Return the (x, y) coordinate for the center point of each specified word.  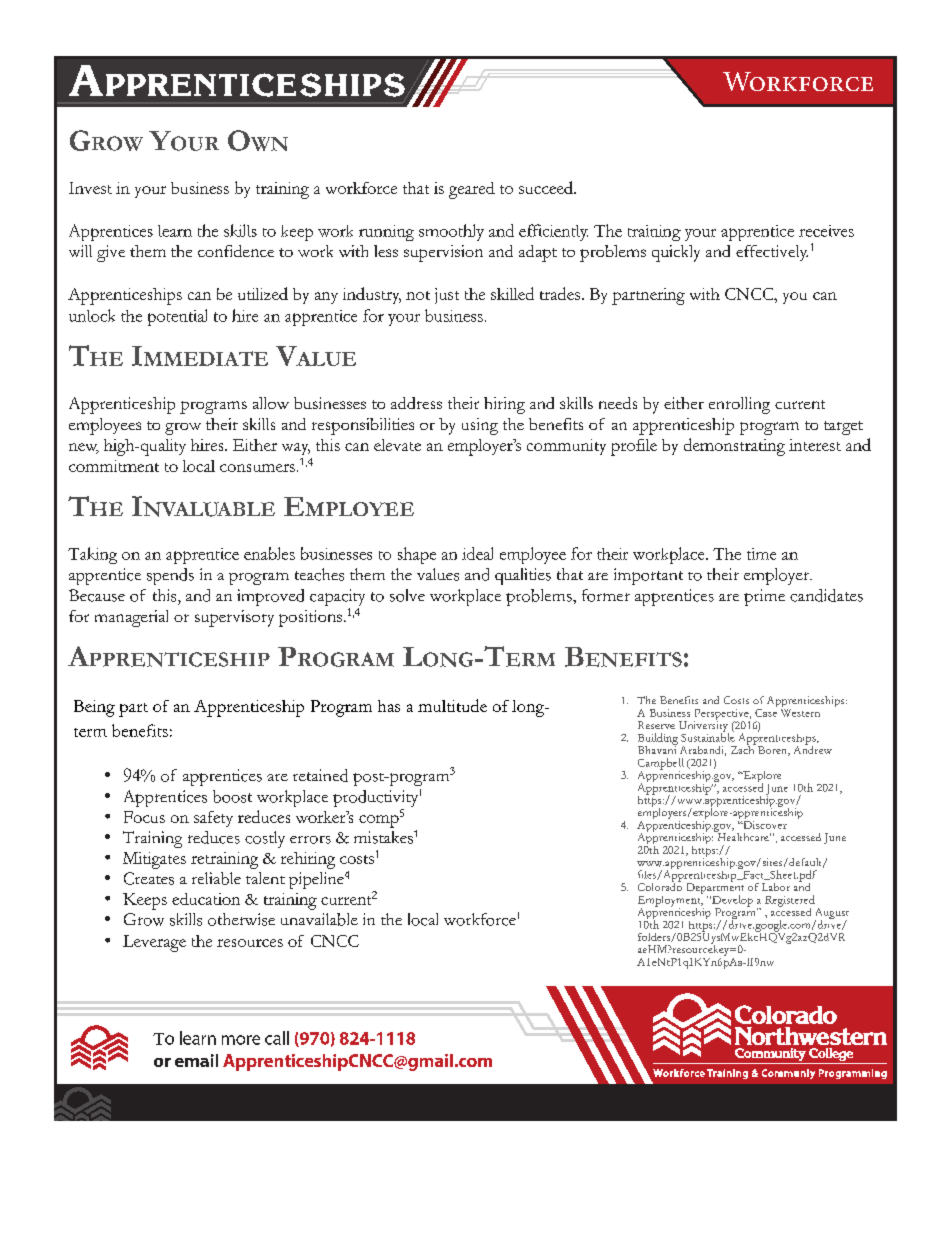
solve (407, 595)
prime (764, 597)
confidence (236, 251)
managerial (131, 618)
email (196, 1060)
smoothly (451, 232)
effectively (772, 253)
